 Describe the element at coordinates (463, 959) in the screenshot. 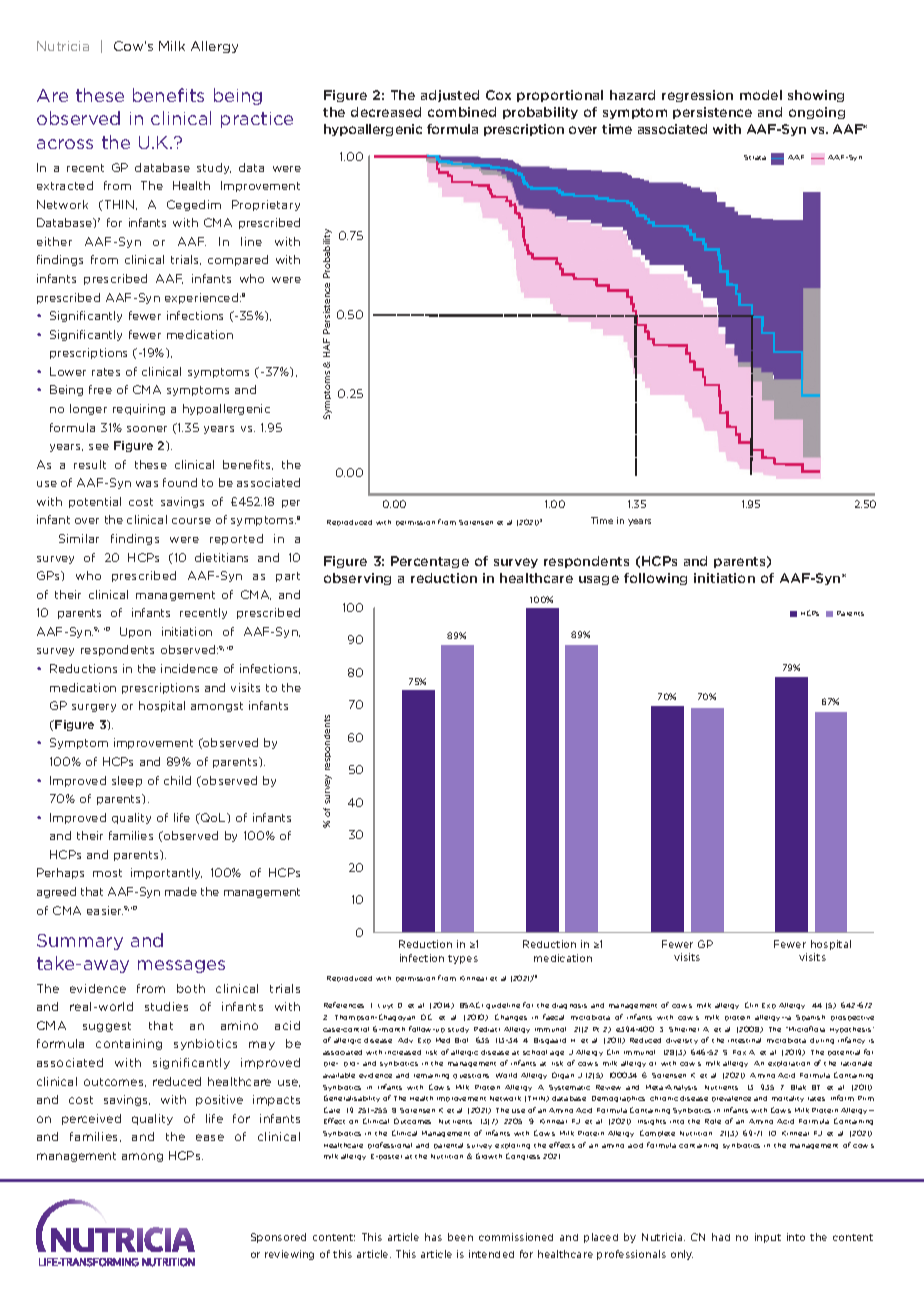

I see `types` at that location.
